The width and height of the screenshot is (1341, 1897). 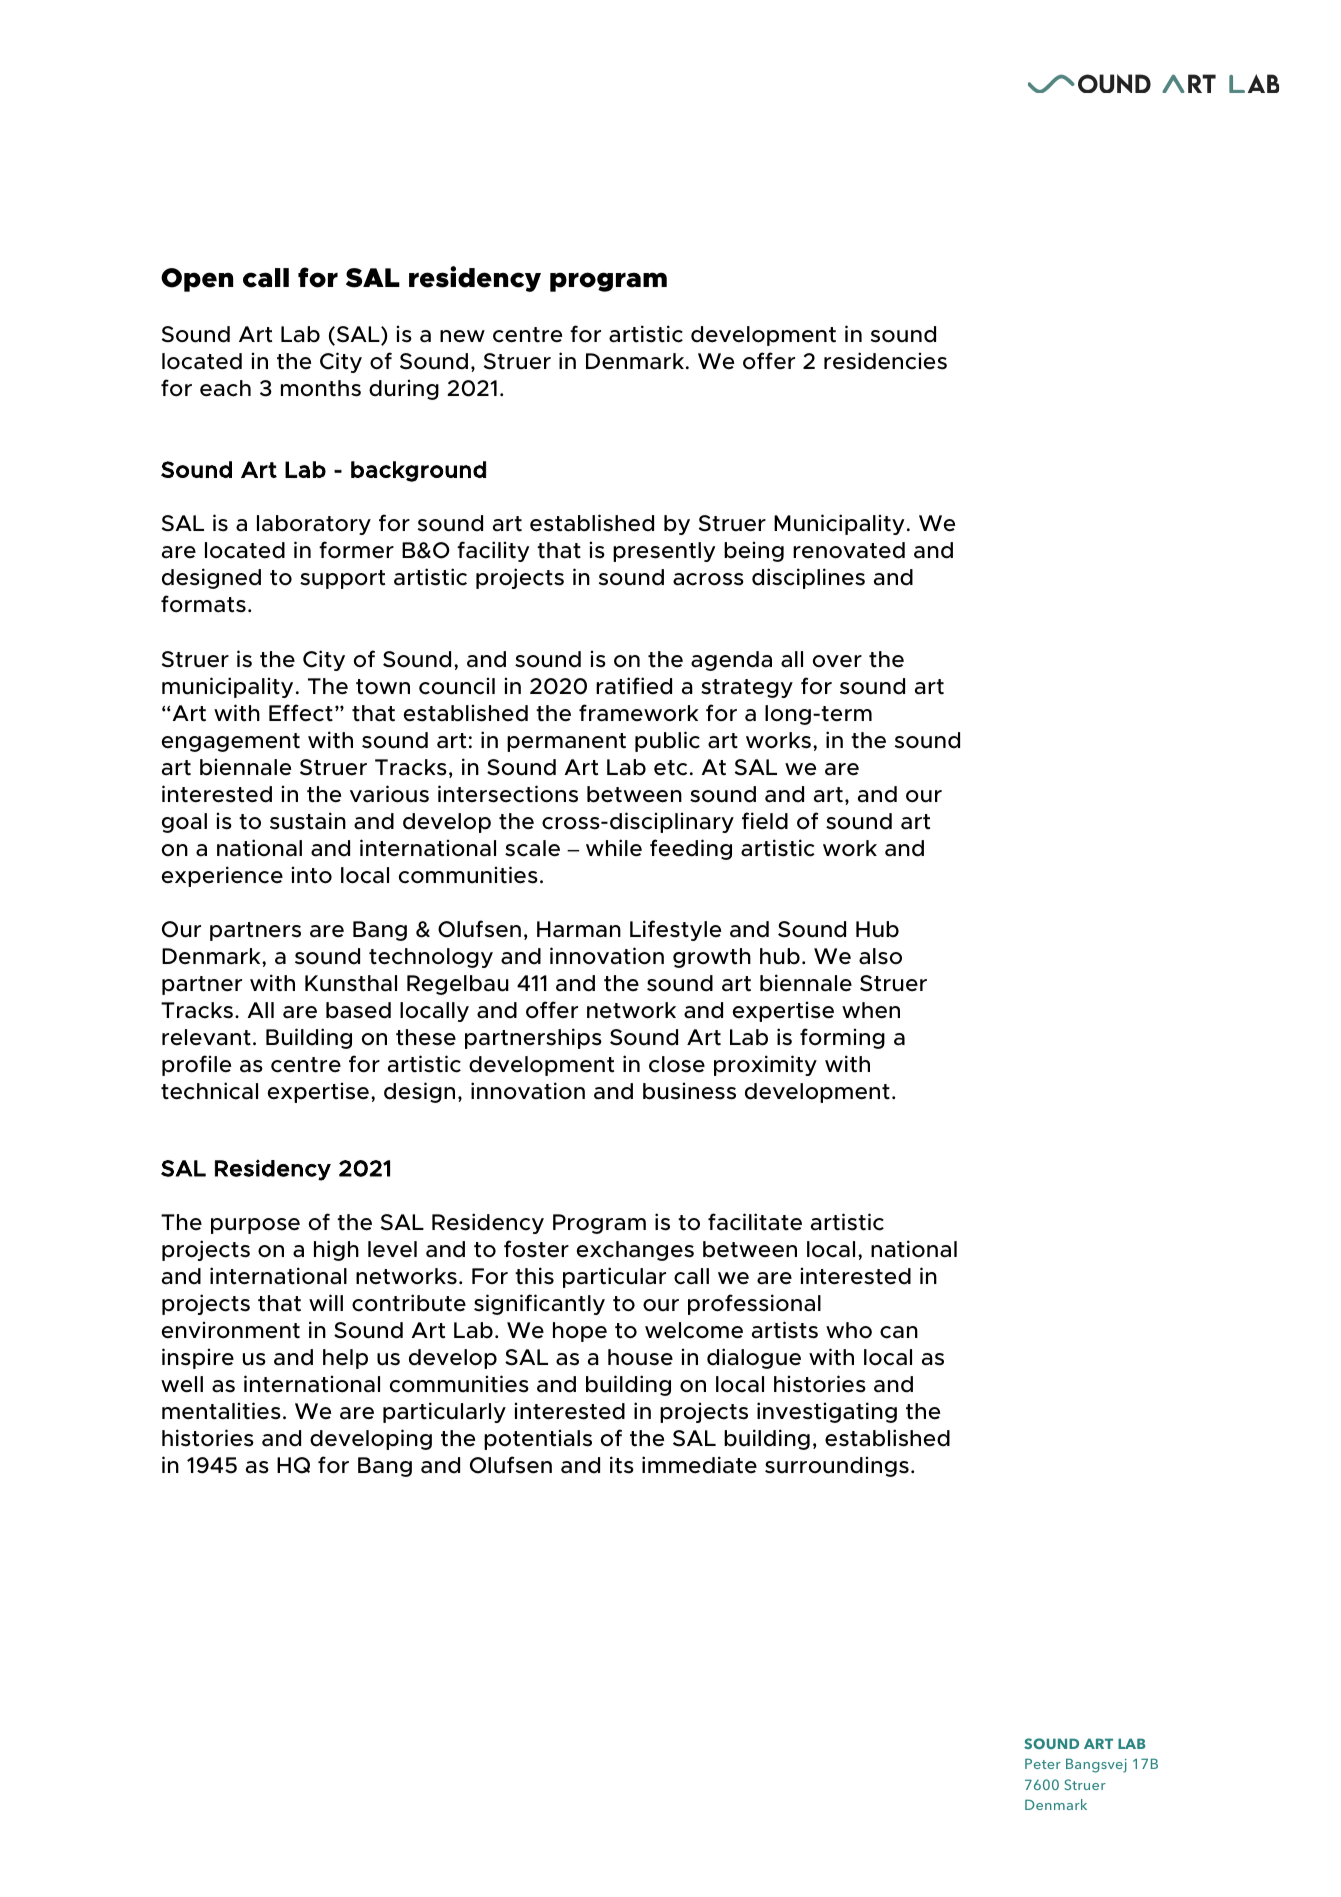 What do you see at coordinates (670, 768) in the screenshot?
I see `etc` at bounding box center [670, 768].
